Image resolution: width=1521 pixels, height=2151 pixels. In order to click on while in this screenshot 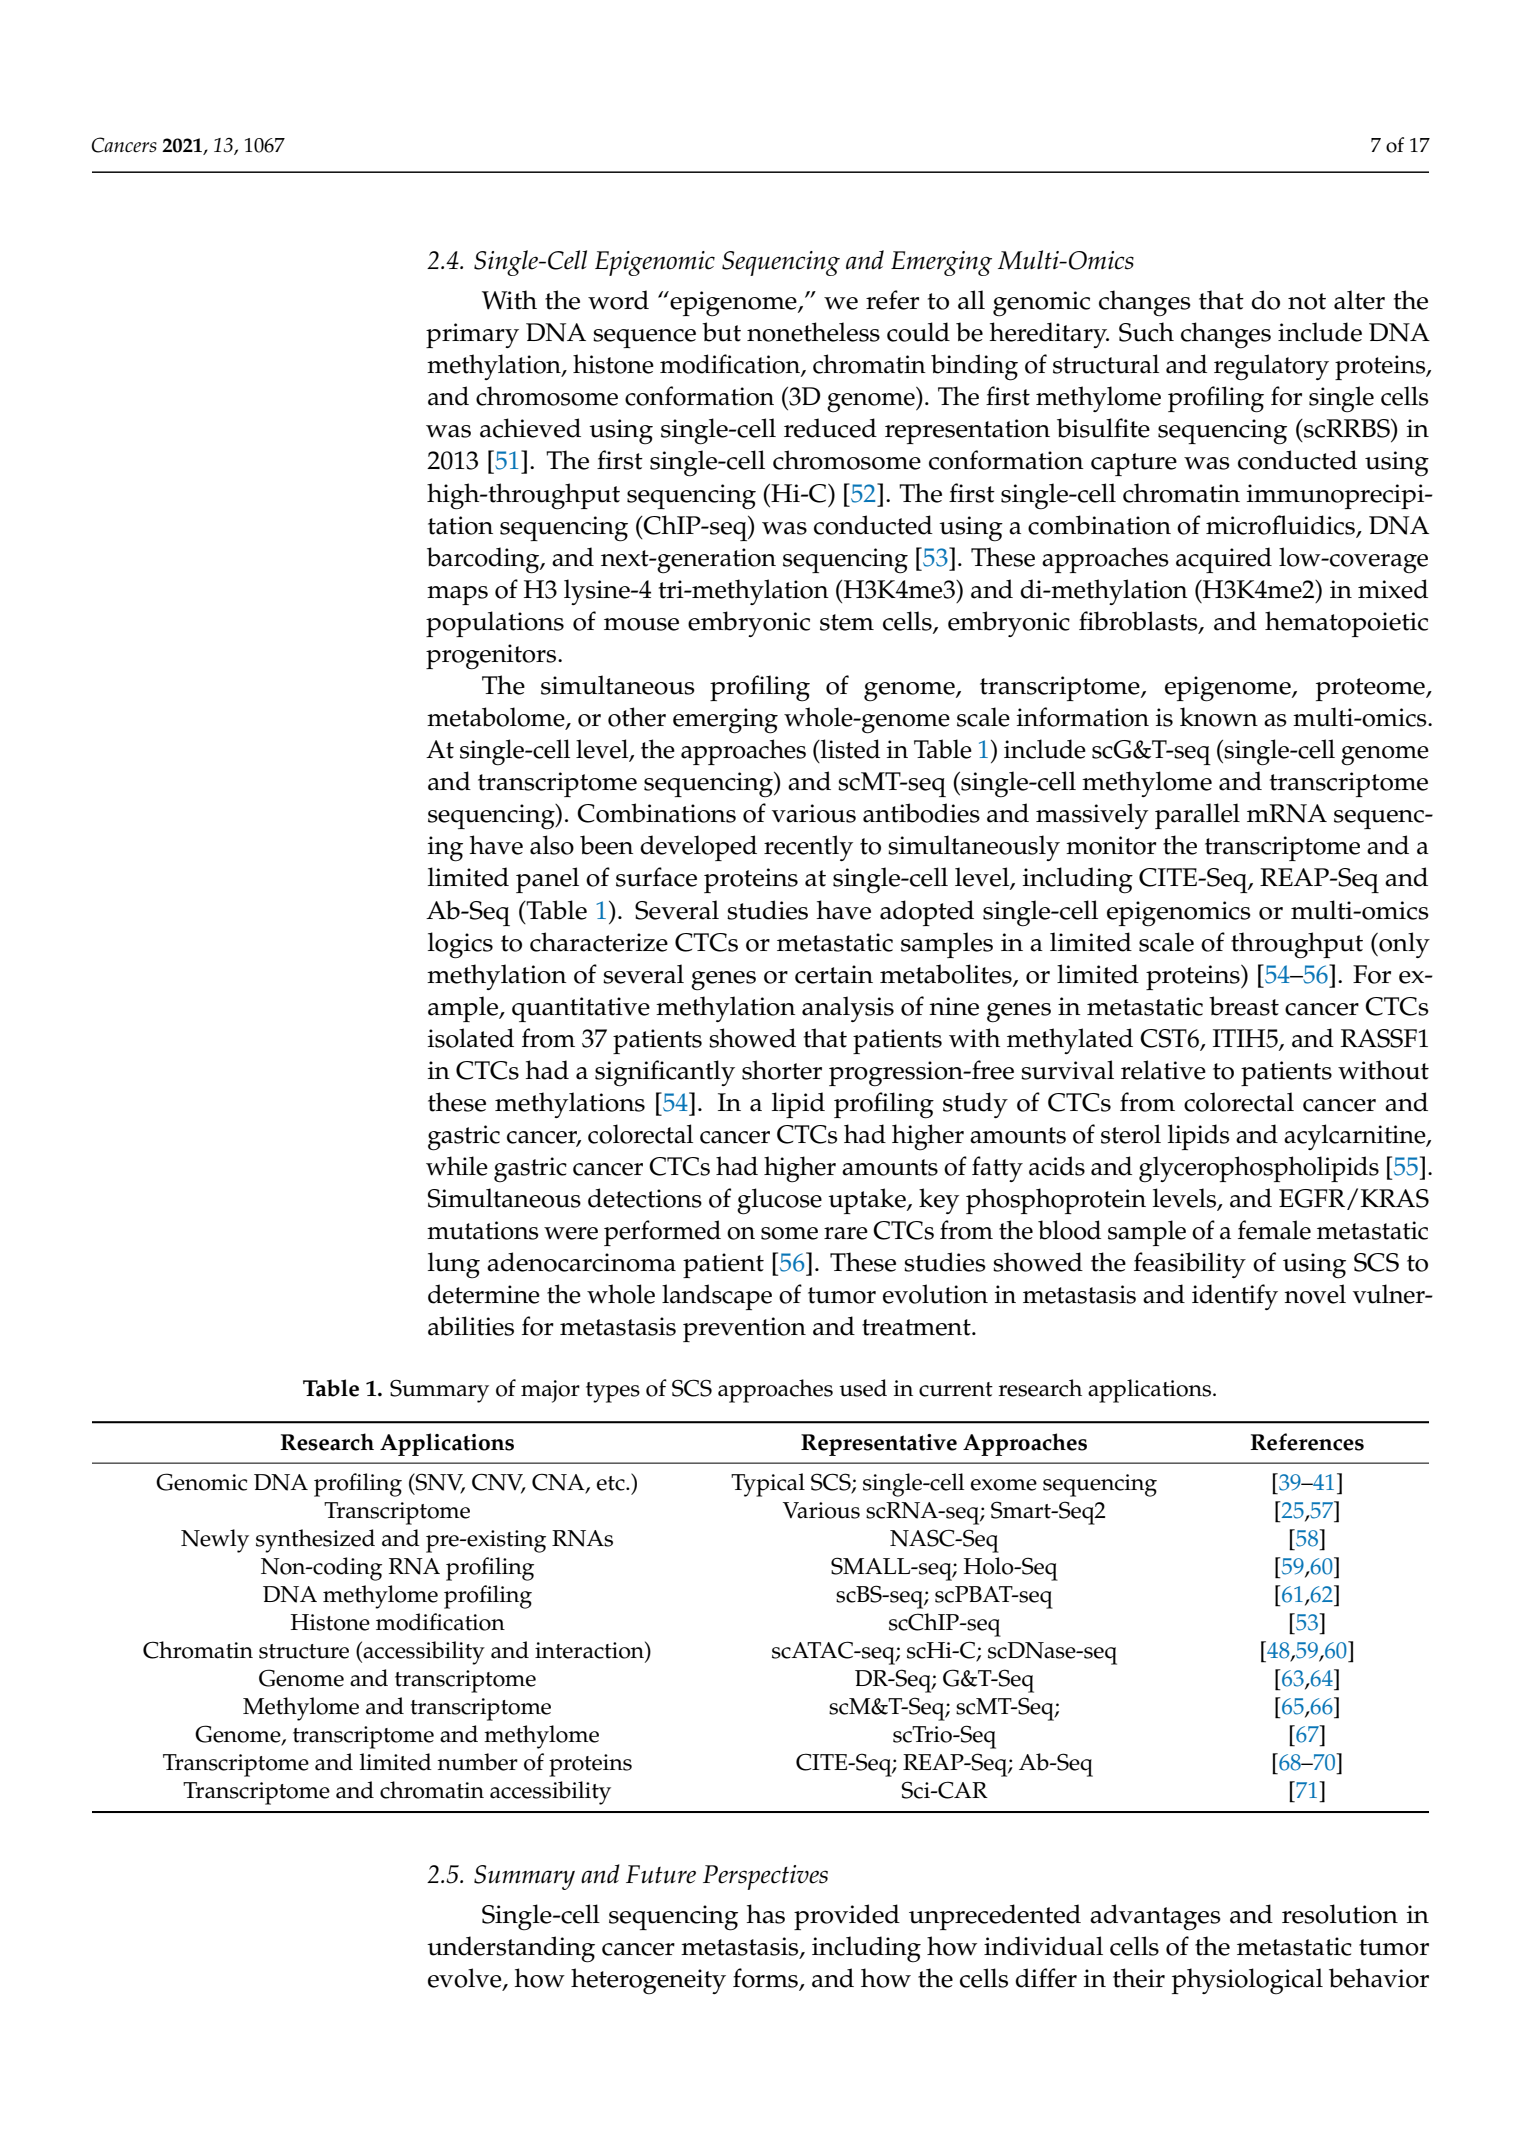, I will do `click(457, 1166)`.
